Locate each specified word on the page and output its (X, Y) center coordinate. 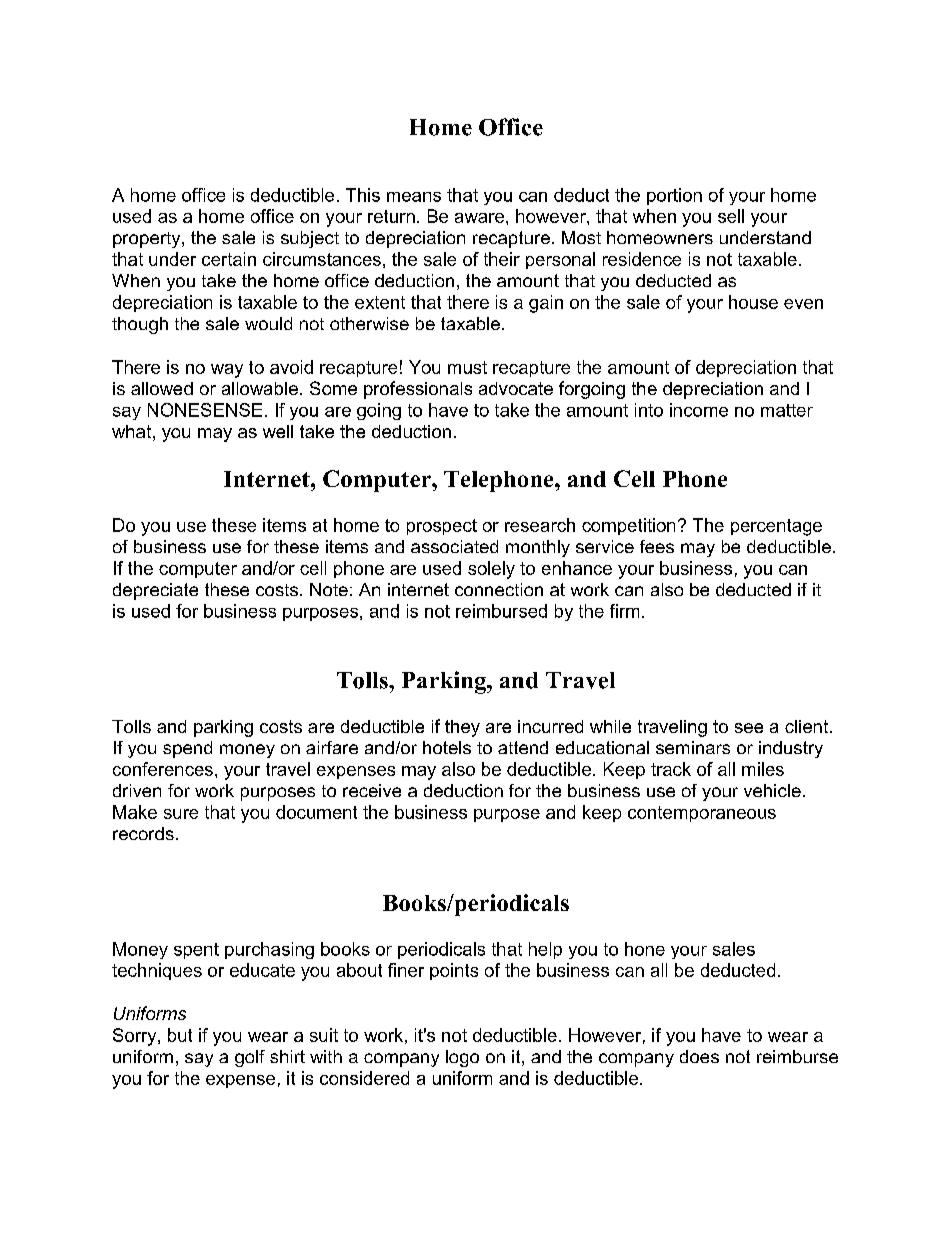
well (278, 431)
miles (763, 769)
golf (250, 1058)
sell (731, 216)
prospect (442, 527)
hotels (447, 747)
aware (479, 218)
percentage (776, 527)
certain (229, 259)
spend (187, 749)
